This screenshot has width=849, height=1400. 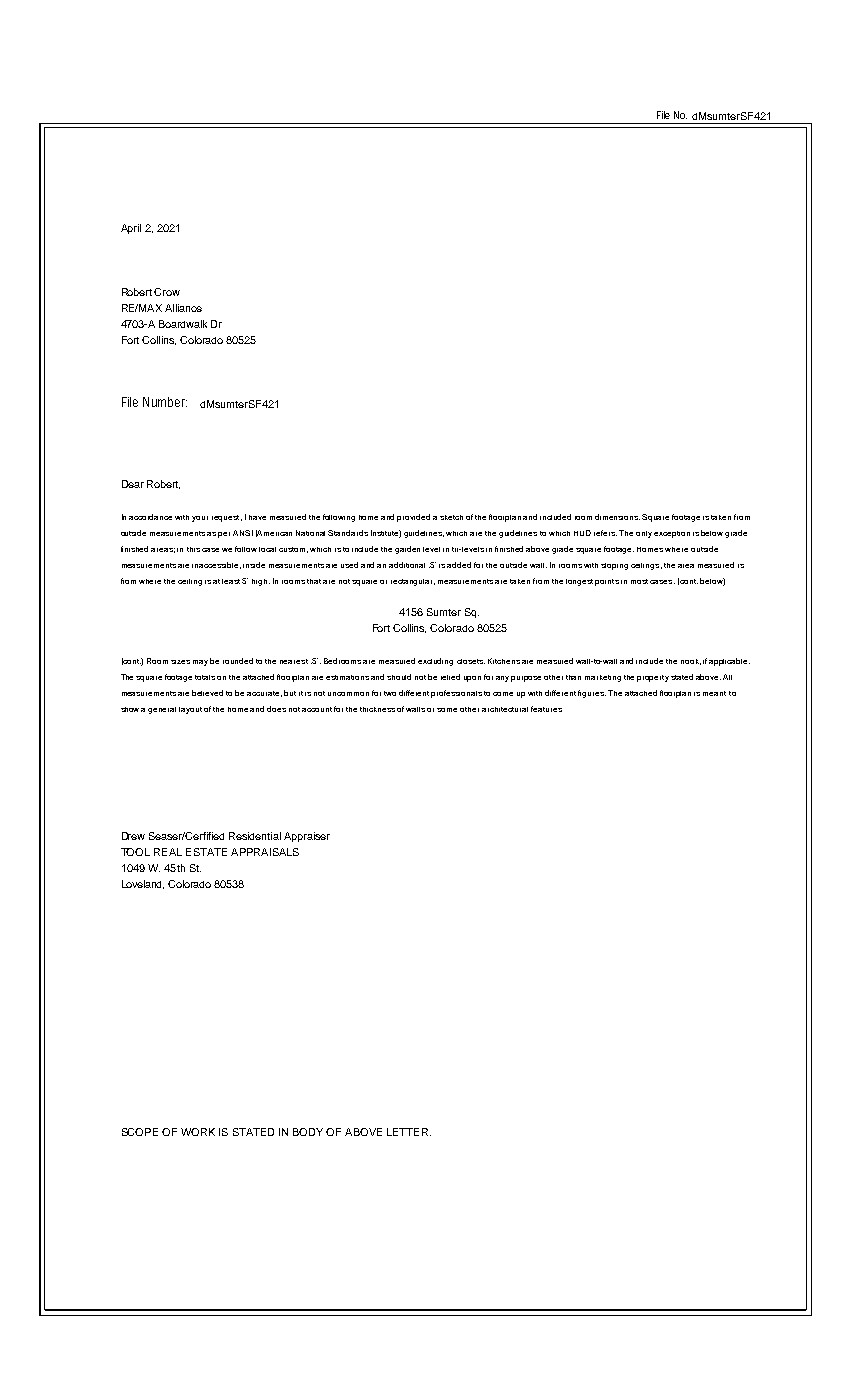 What do you see at coordinates (617, 517) in the screenshot?
I see `dimensions` at bounding box center [617, 517].
